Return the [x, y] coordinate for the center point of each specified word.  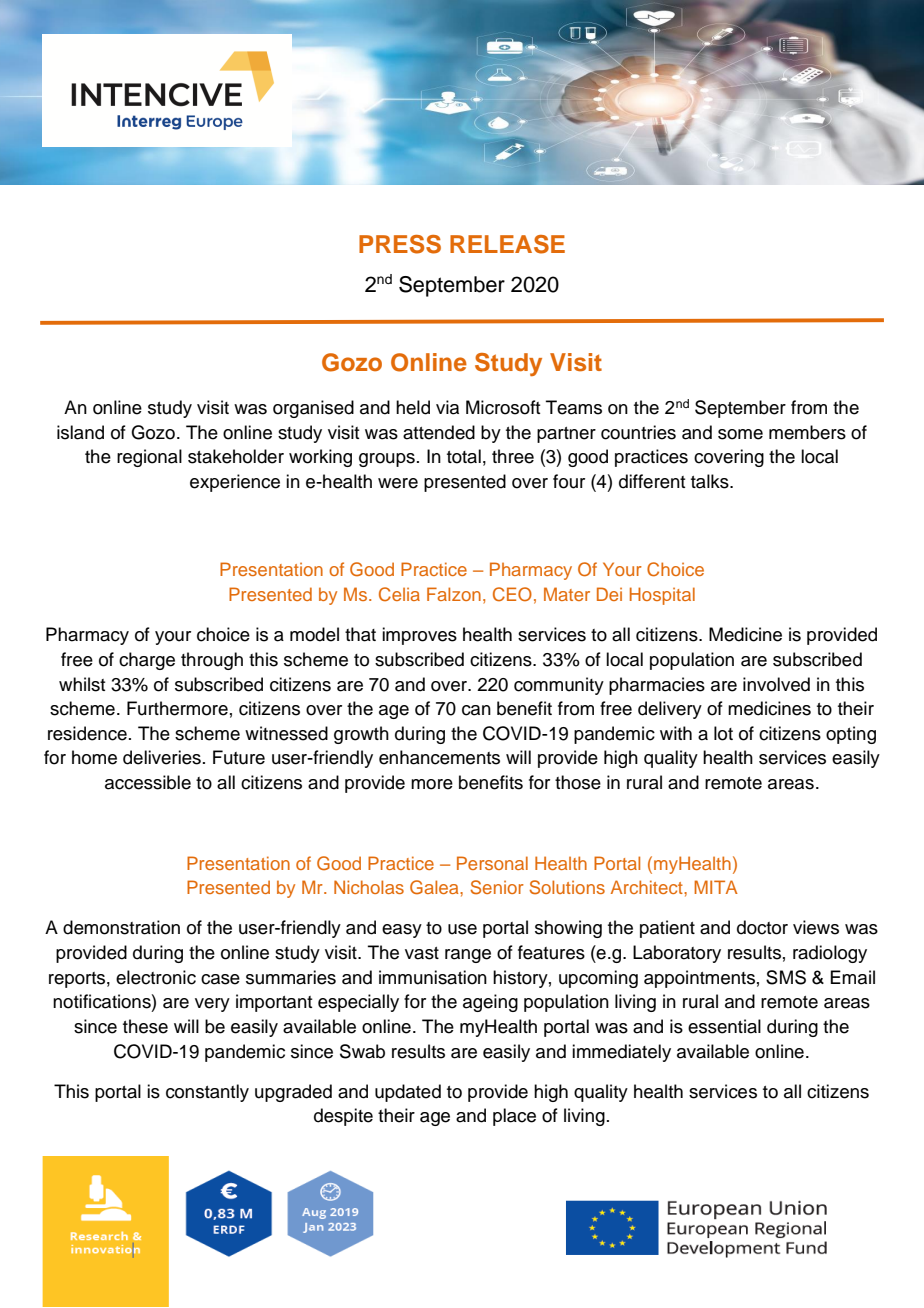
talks [711, 481]
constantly [207, 1093]
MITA [716, 887]
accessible [148, 782]
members [807, 432]
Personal [492, 863]
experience [235, 483]
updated [408, 1093]
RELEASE [507, 244]
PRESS [400, 244]
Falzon [454, 594]
